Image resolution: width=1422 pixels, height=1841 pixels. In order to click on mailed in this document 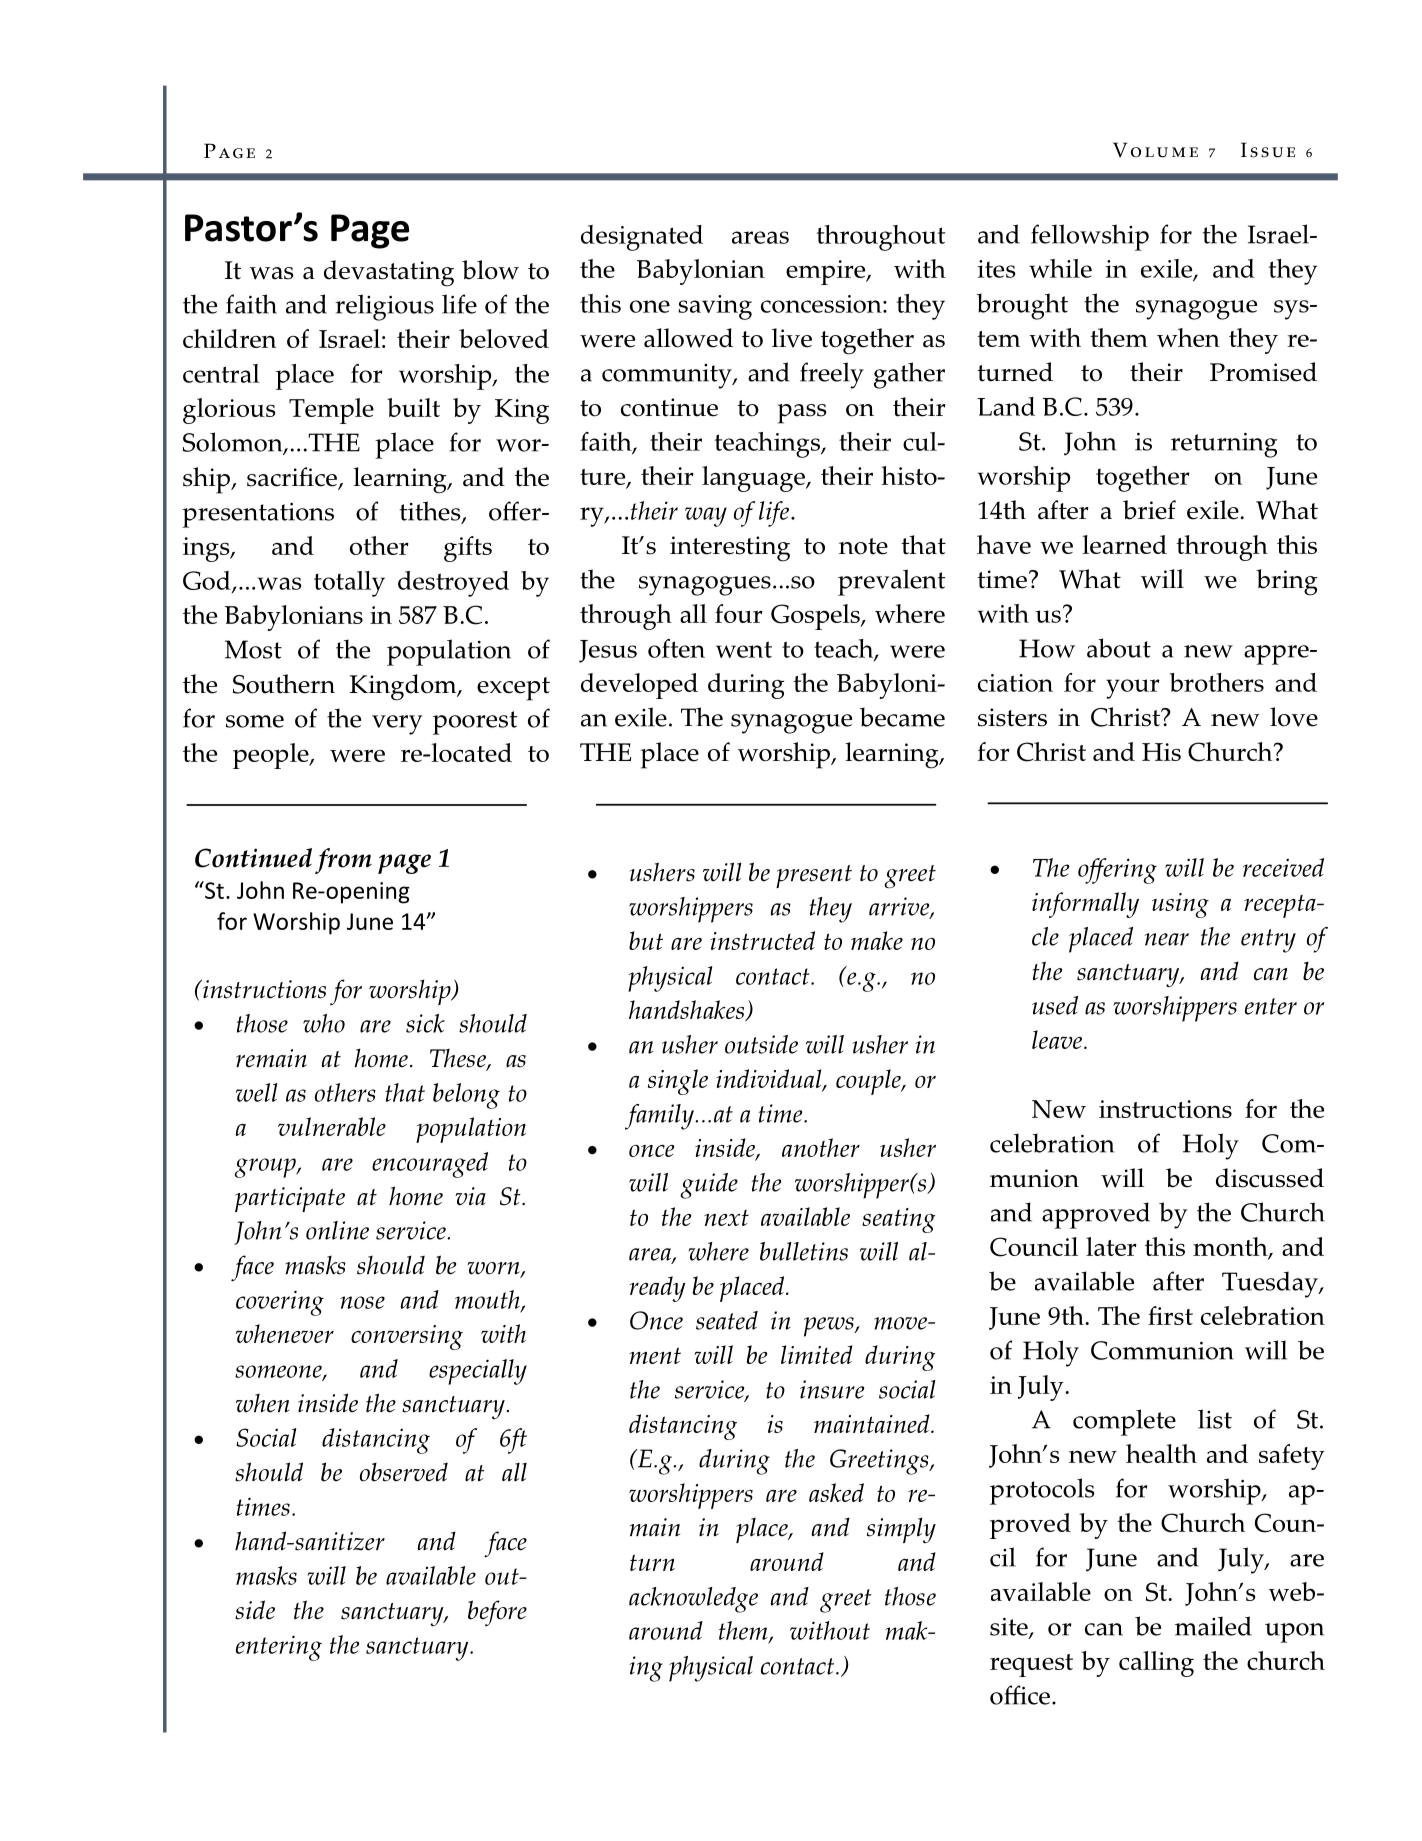, I will do `click(1213, 1626)`.
